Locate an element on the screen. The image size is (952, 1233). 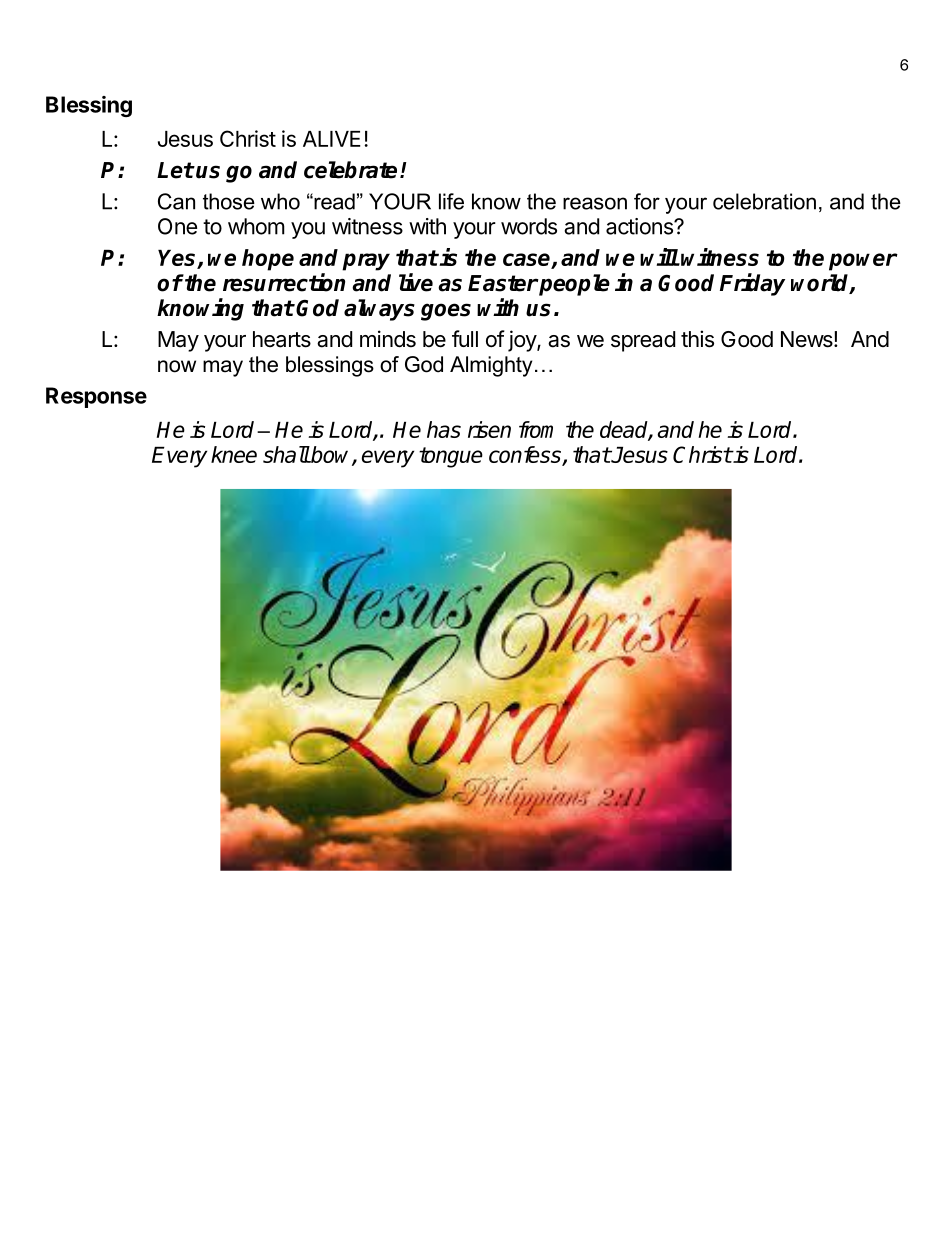
celebration is located at coordinates (764, 201).
